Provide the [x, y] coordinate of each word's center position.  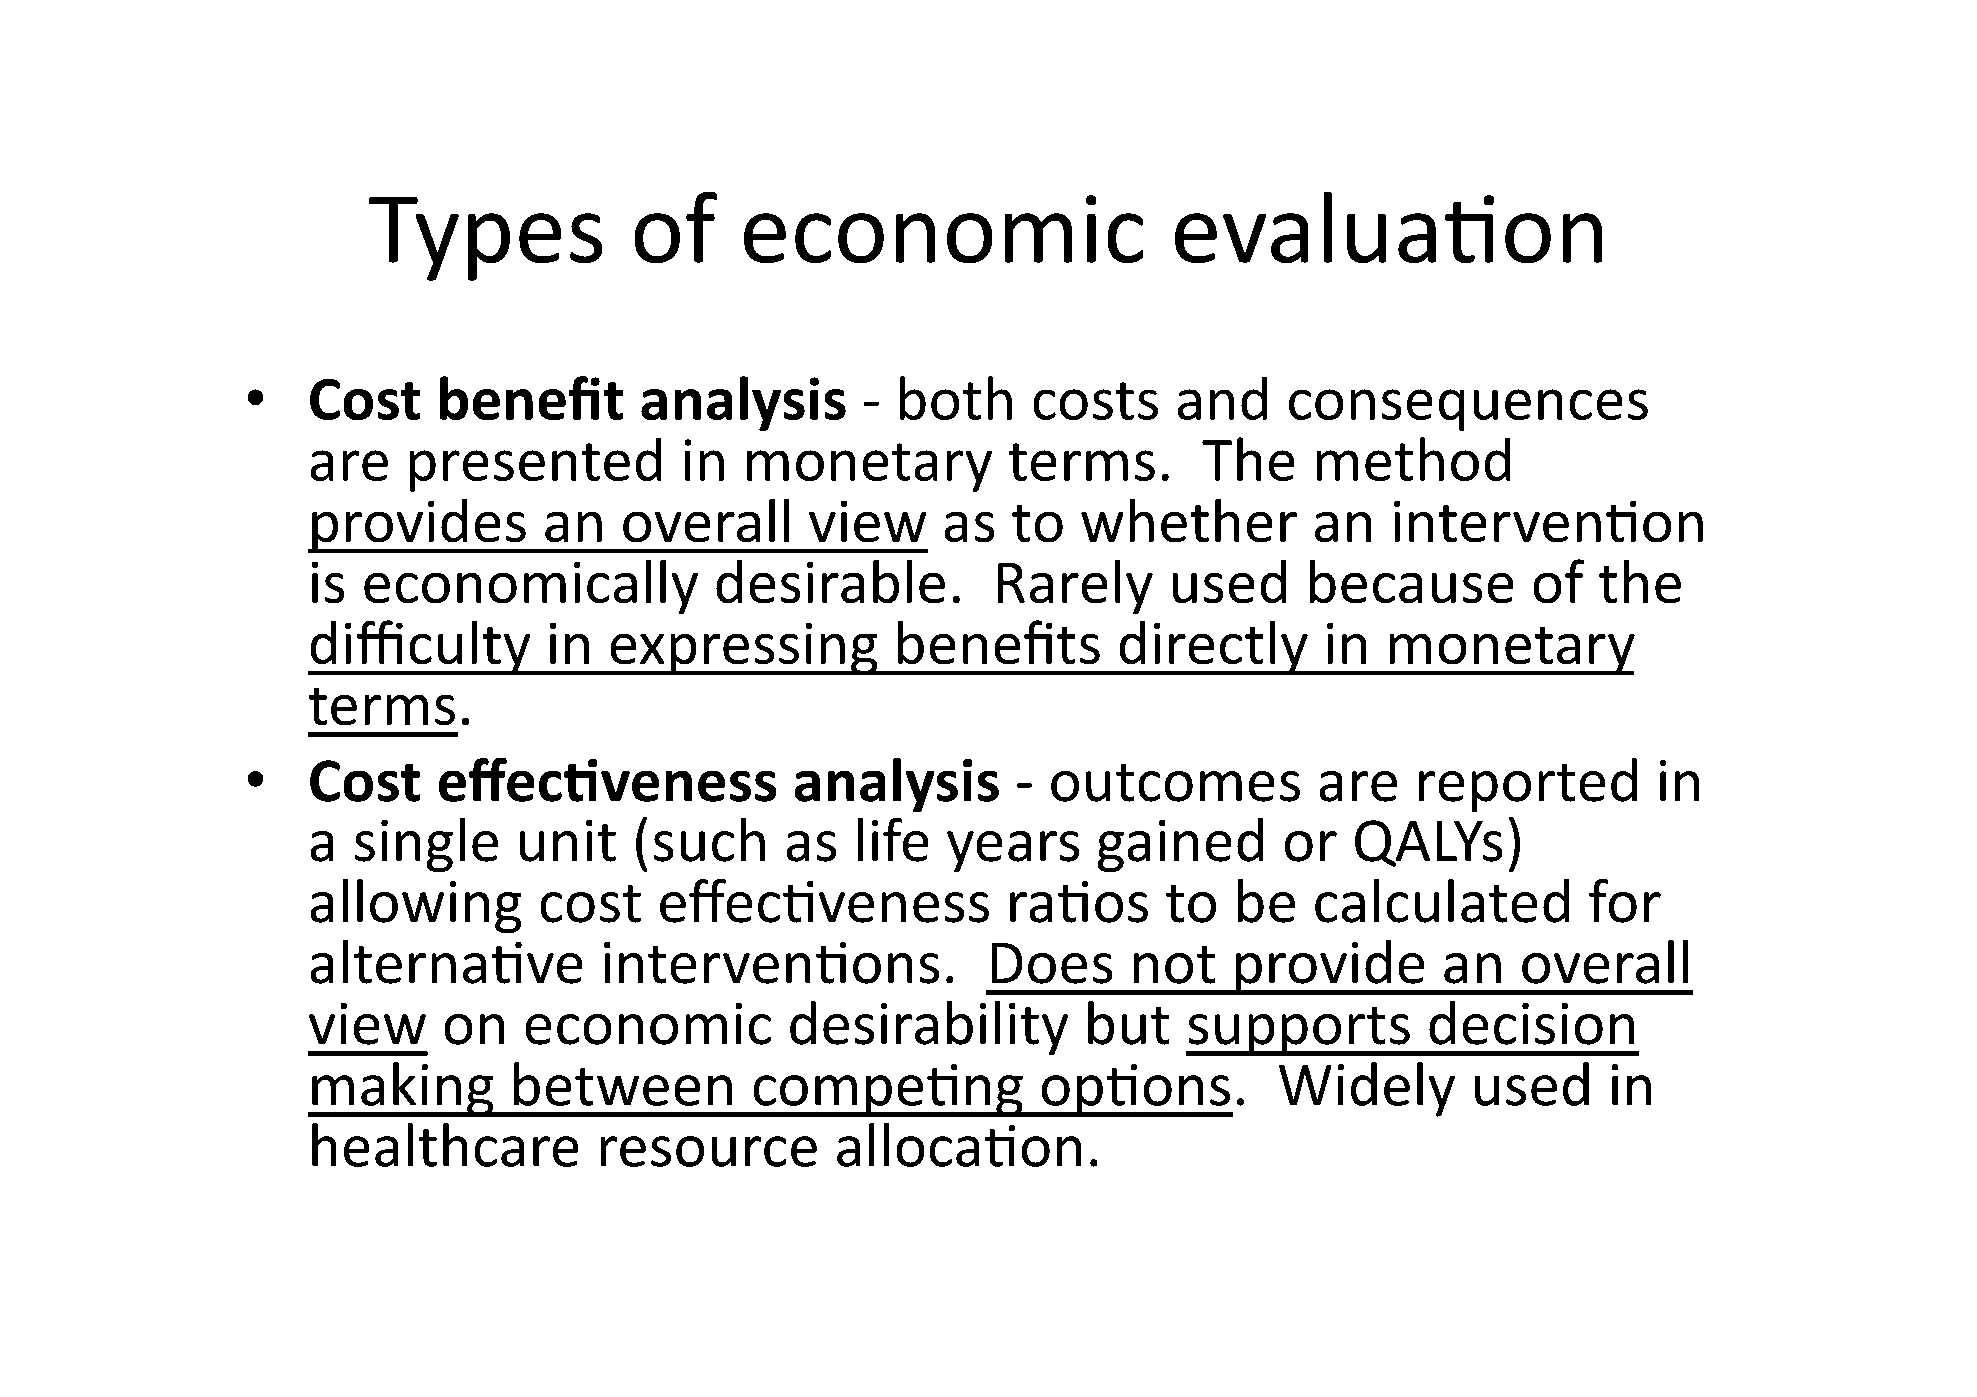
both [956, 398]
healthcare [445, 1145]
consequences [1468, 410]
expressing [744, 649]
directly [1213, 648]
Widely [1367, 1089]
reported [1528, 785]
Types [485, 239]
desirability [929, 1028]
